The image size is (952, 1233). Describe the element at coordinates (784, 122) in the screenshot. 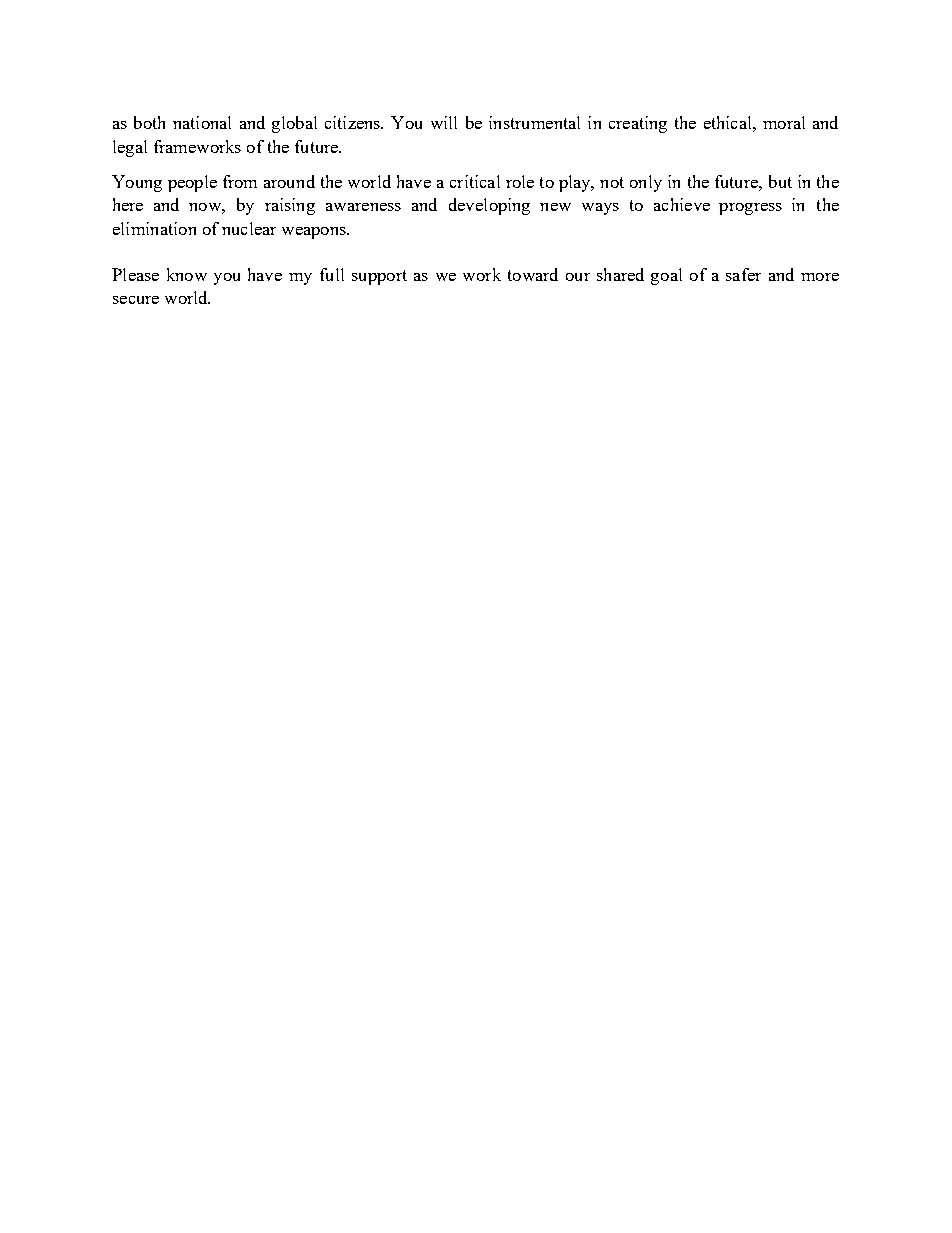

I see `moral` at that location.
